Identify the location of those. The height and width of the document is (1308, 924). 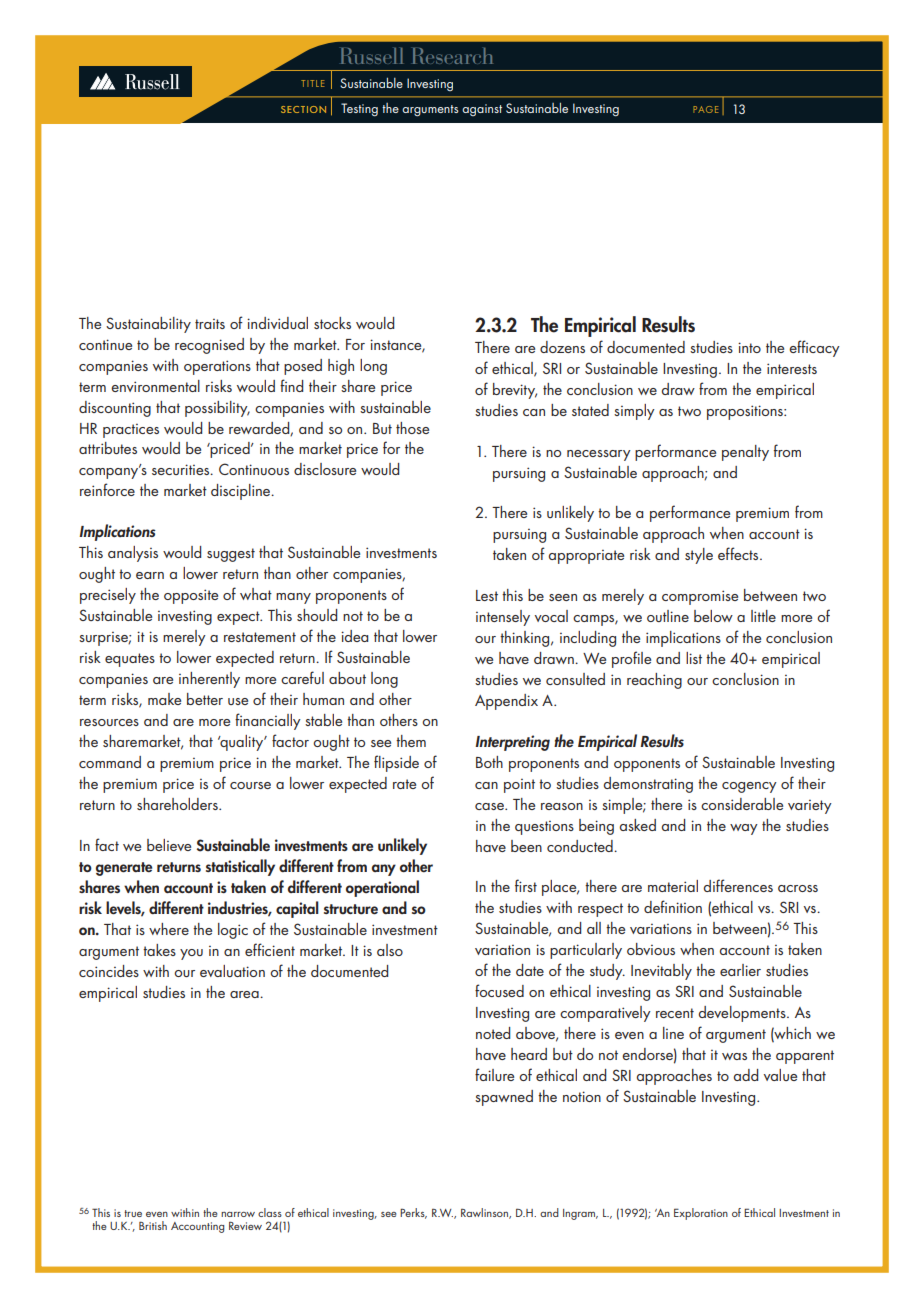
(412, 428).
